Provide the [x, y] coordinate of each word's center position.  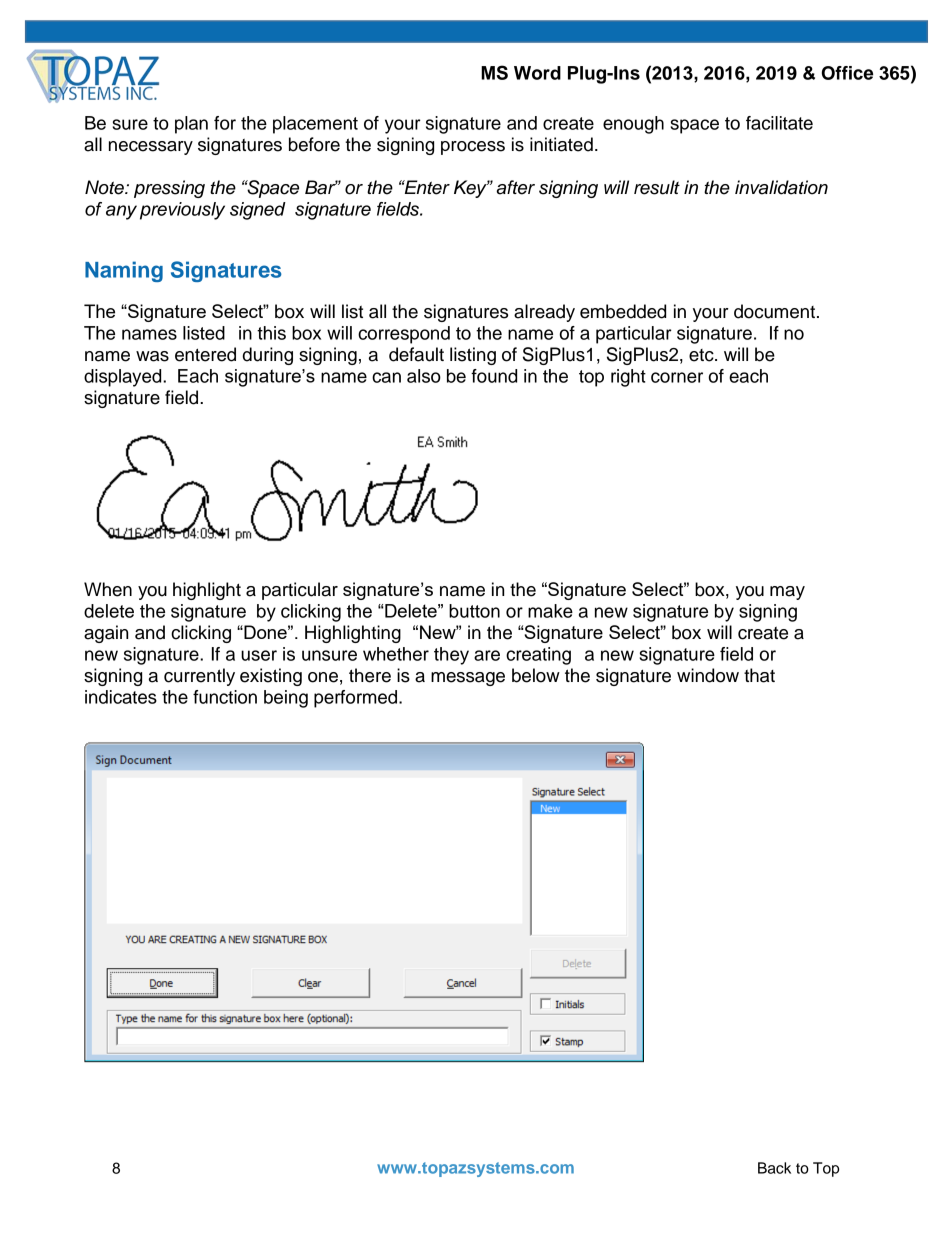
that [759, 675]
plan [191, 125]
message [468, 679]
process [473, 148]
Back [774, 1168]
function [225, 697]
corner [677, 377]
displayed [124, 378]
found [494, 376]
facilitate [779, 123]
